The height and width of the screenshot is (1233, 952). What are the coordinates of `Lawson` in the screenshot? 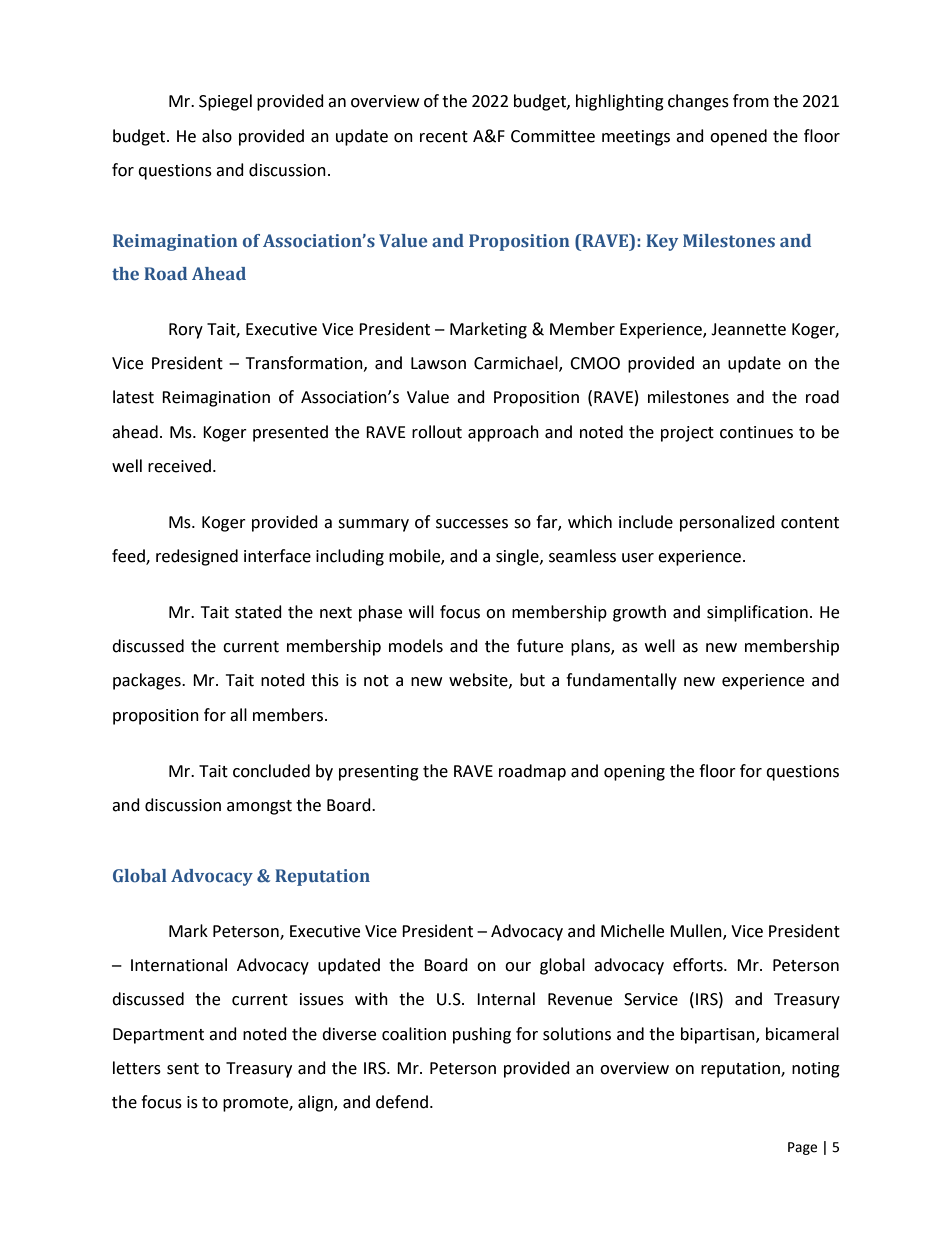 It's located at (438, 363).
